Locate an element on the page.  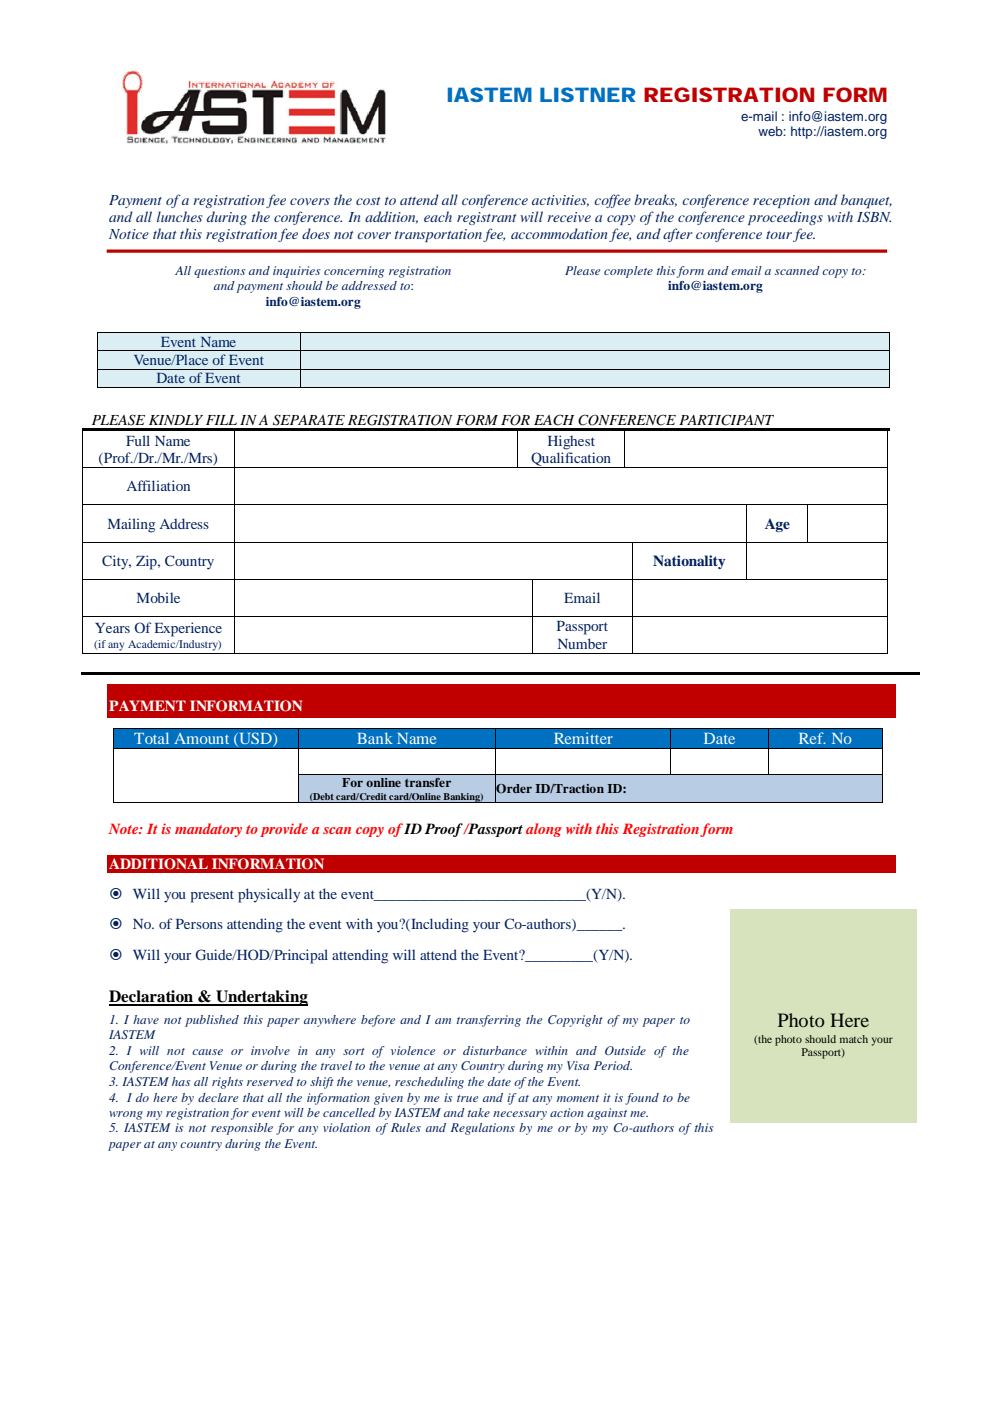
lunches is located at coordinates (179, 216).
